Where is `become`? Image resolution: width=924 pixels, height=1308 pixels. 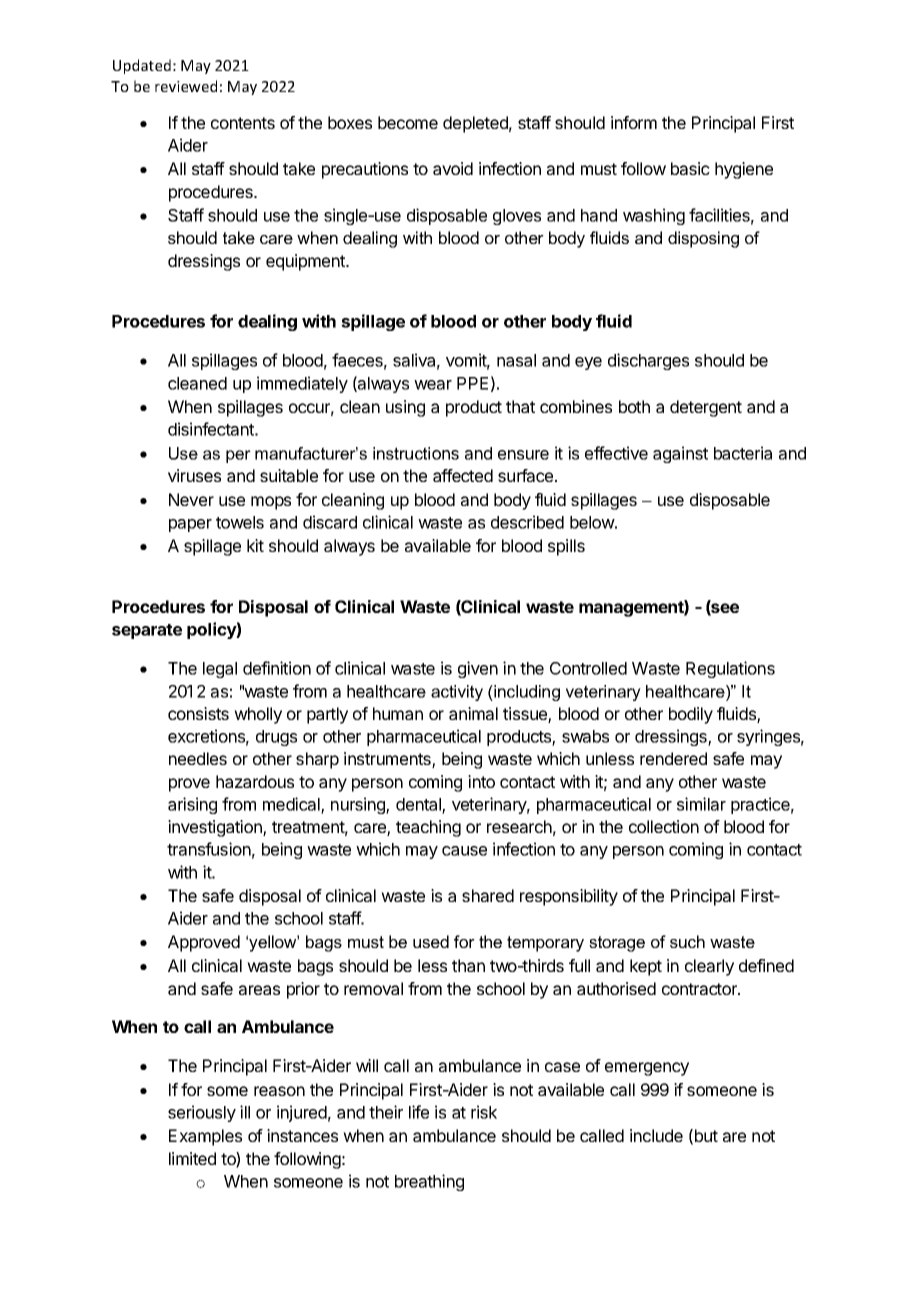 become is located at coordinates (408, 122).
